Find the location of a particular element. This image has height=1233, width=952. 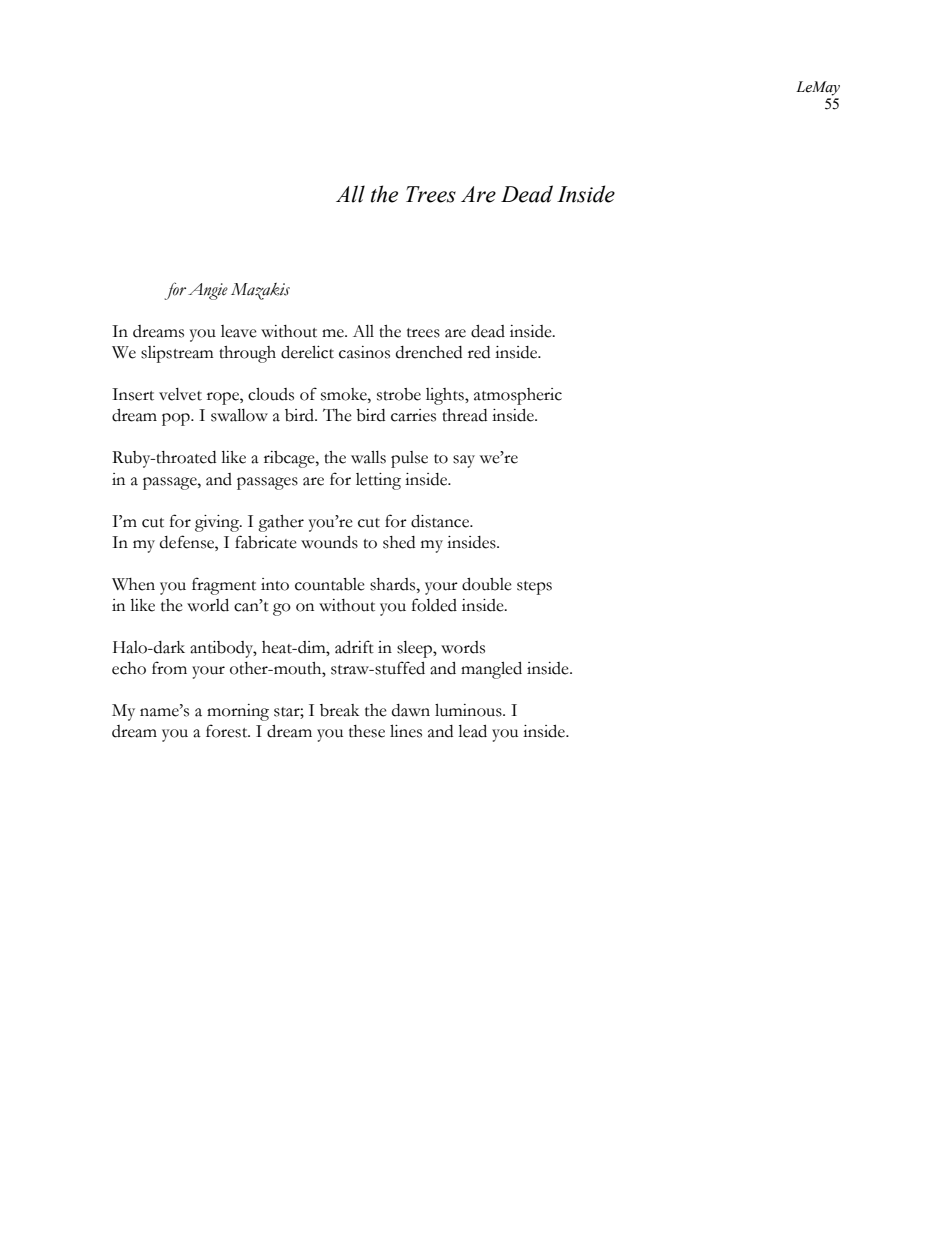

red is located at coordinates (479, 352).
